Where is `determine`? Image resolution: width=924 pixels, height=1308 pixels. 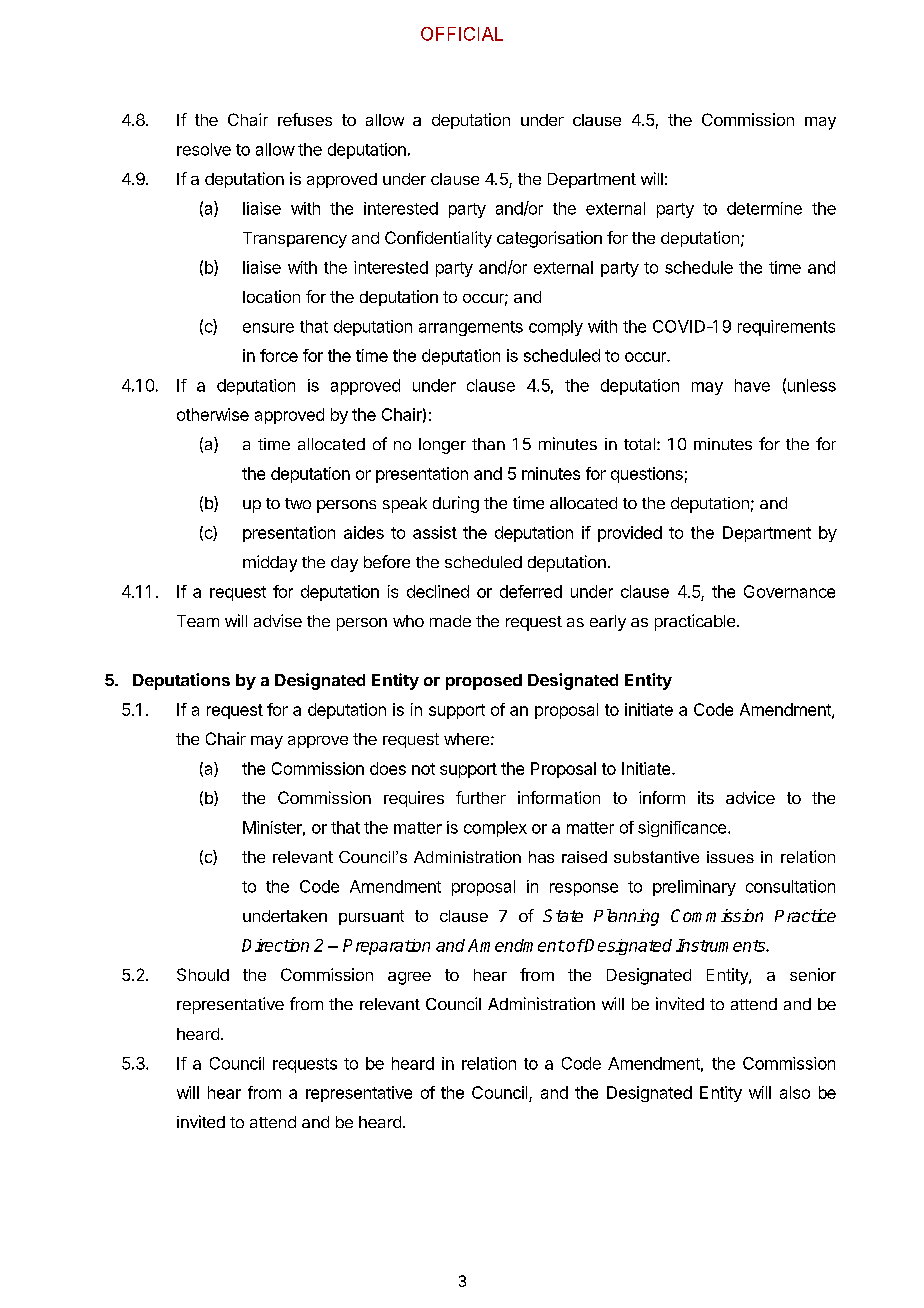
determine is located at coordinates (764, 208).
